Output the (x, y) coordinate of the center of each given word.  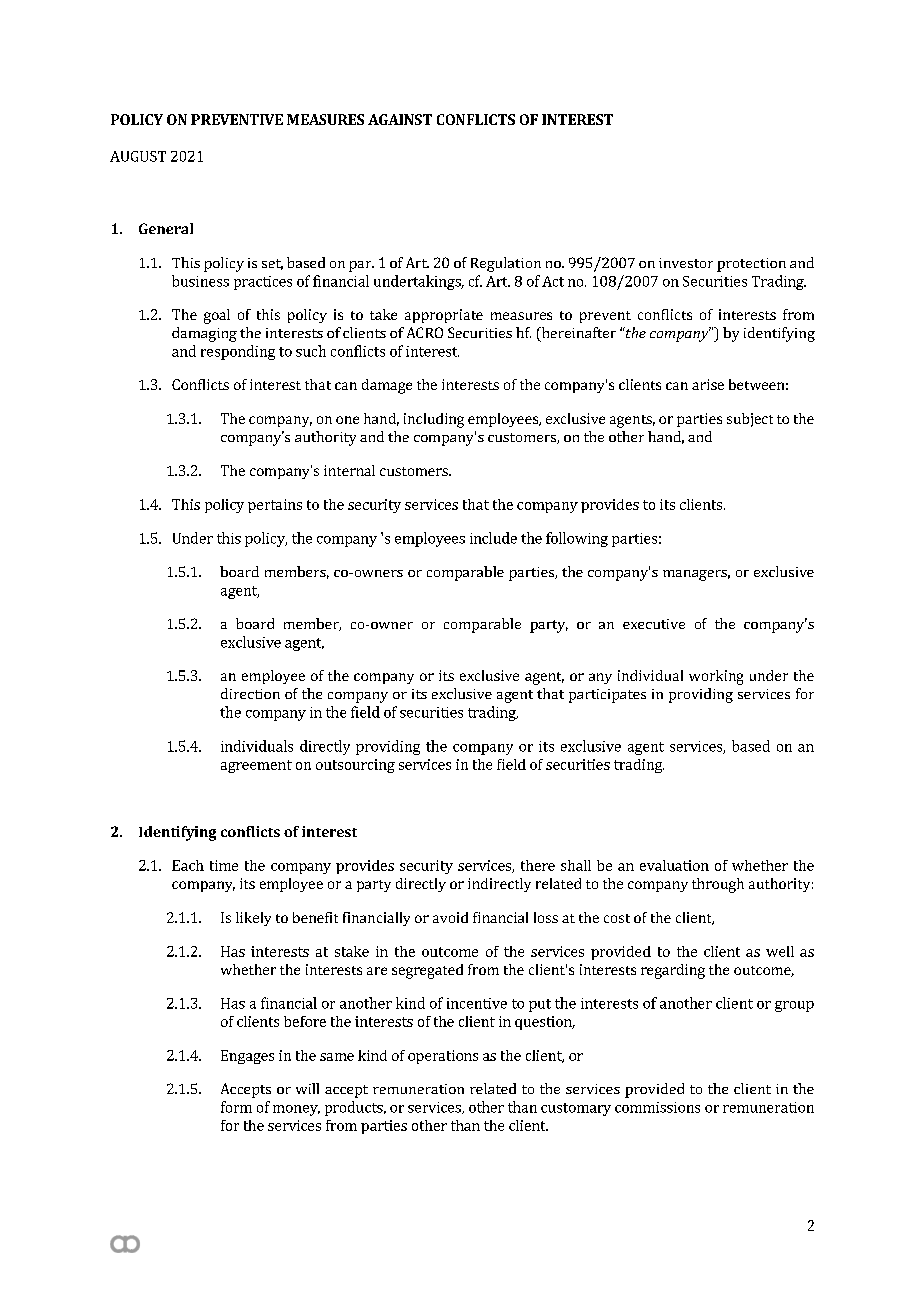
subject (750, 420)
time (224, 865)
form (236, 1107)
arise (708, 384)
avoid (450, 917)
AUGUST (138, 156)
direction (250, 693)
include (493, 538)
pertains (275, 506)
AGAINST (400, 119)
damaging (204, 334)
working (716, 677)
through (718, 885)
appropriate (444, 316)
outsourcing (355, 766)
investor (686, 263)
